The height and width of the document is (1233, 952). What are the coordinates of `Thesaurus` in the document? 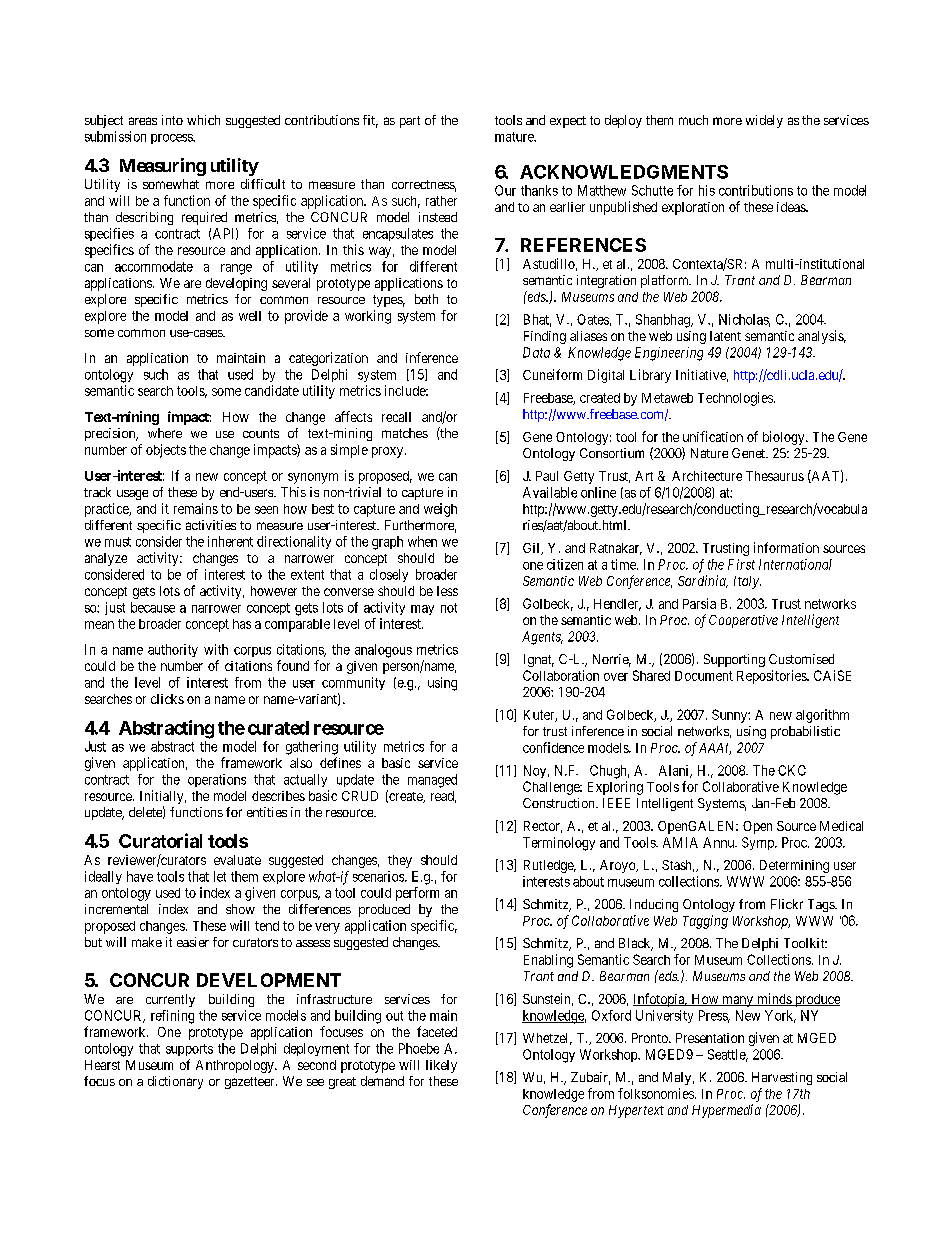 It's located at (775, 476).
